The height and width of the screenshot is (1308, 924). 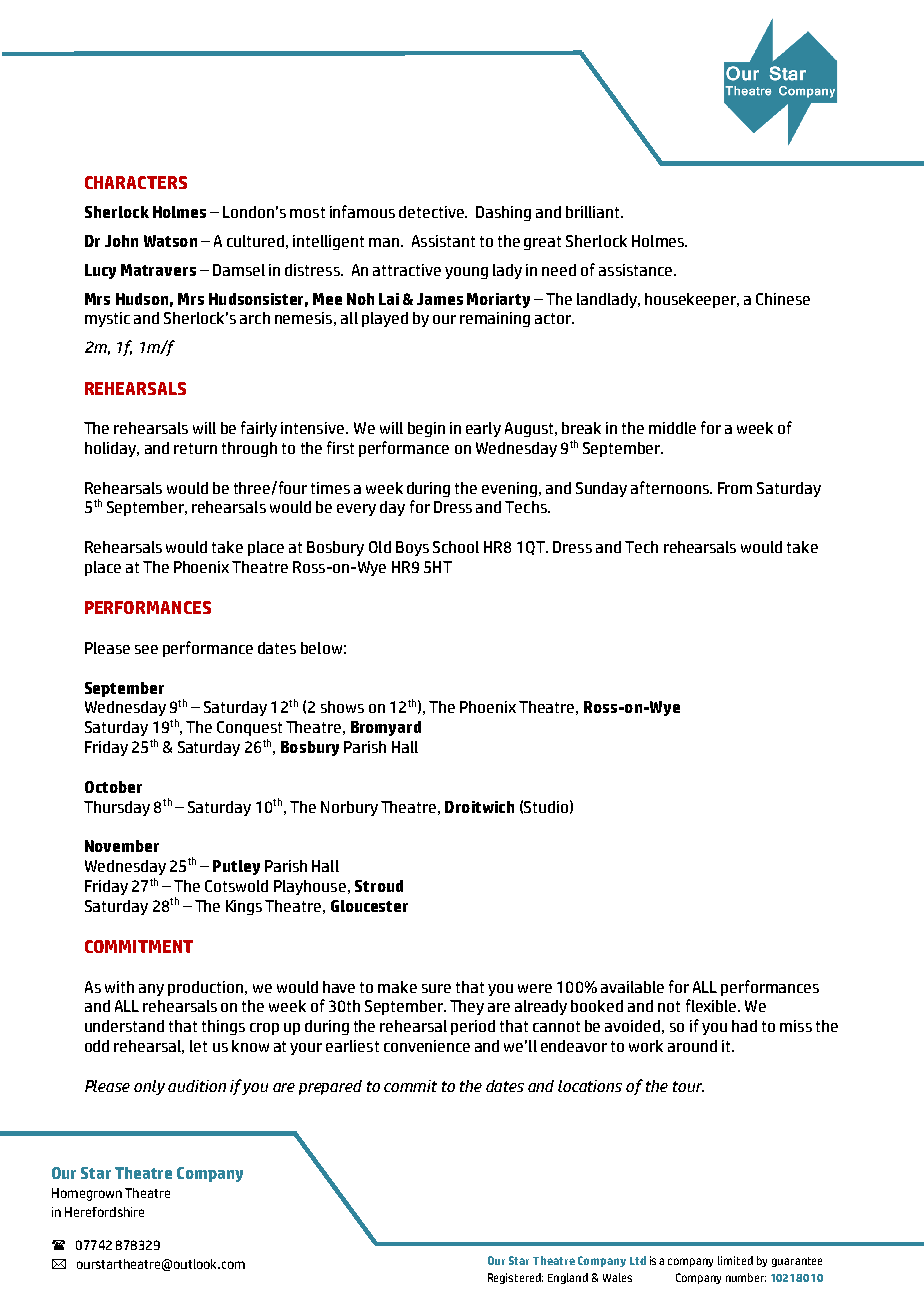 I want to click on Homegrown, so click(x=87, y=1194).
